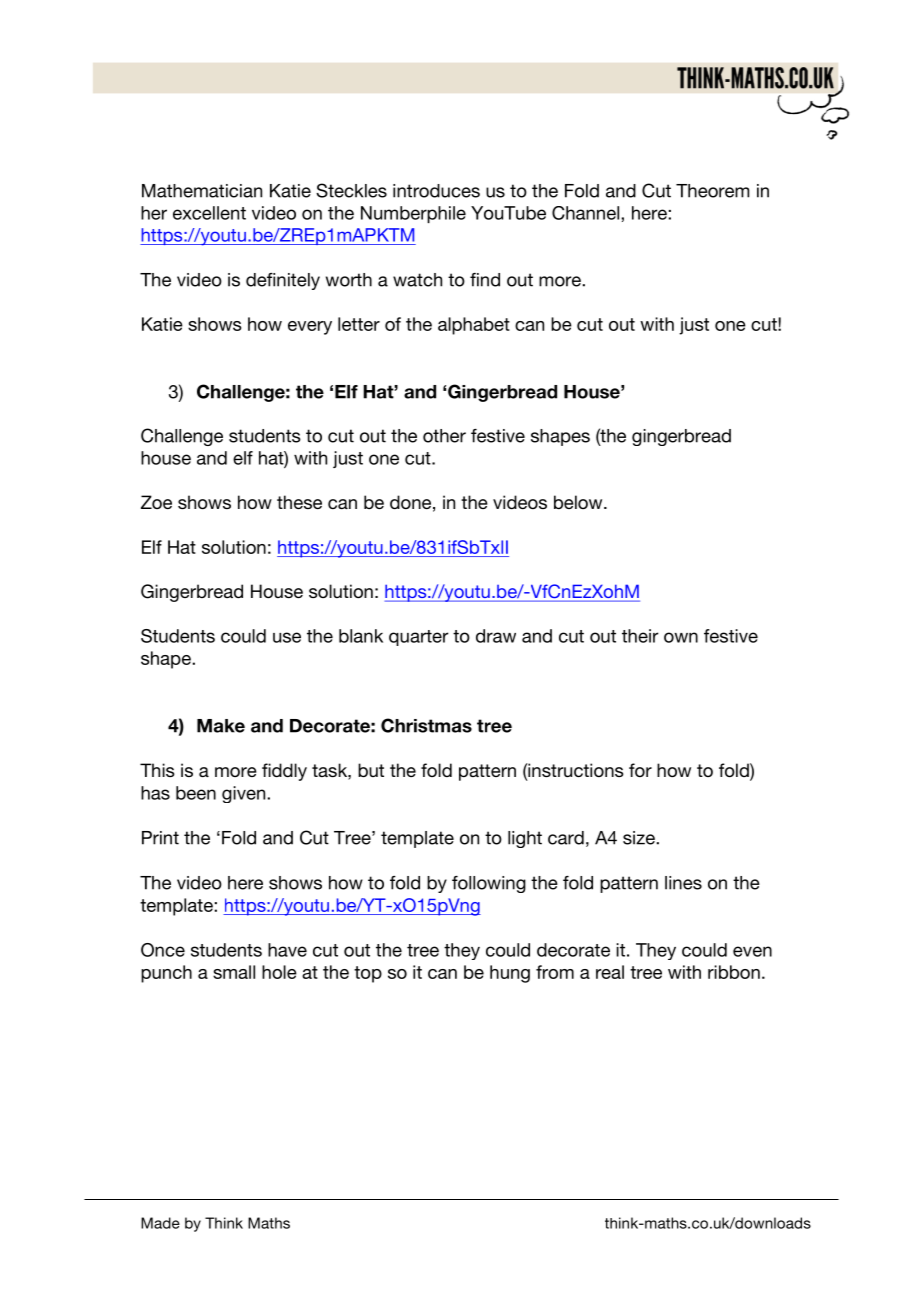 The height and width of the image is (1308, 924). I want to click on lines, so click(683, 883).
